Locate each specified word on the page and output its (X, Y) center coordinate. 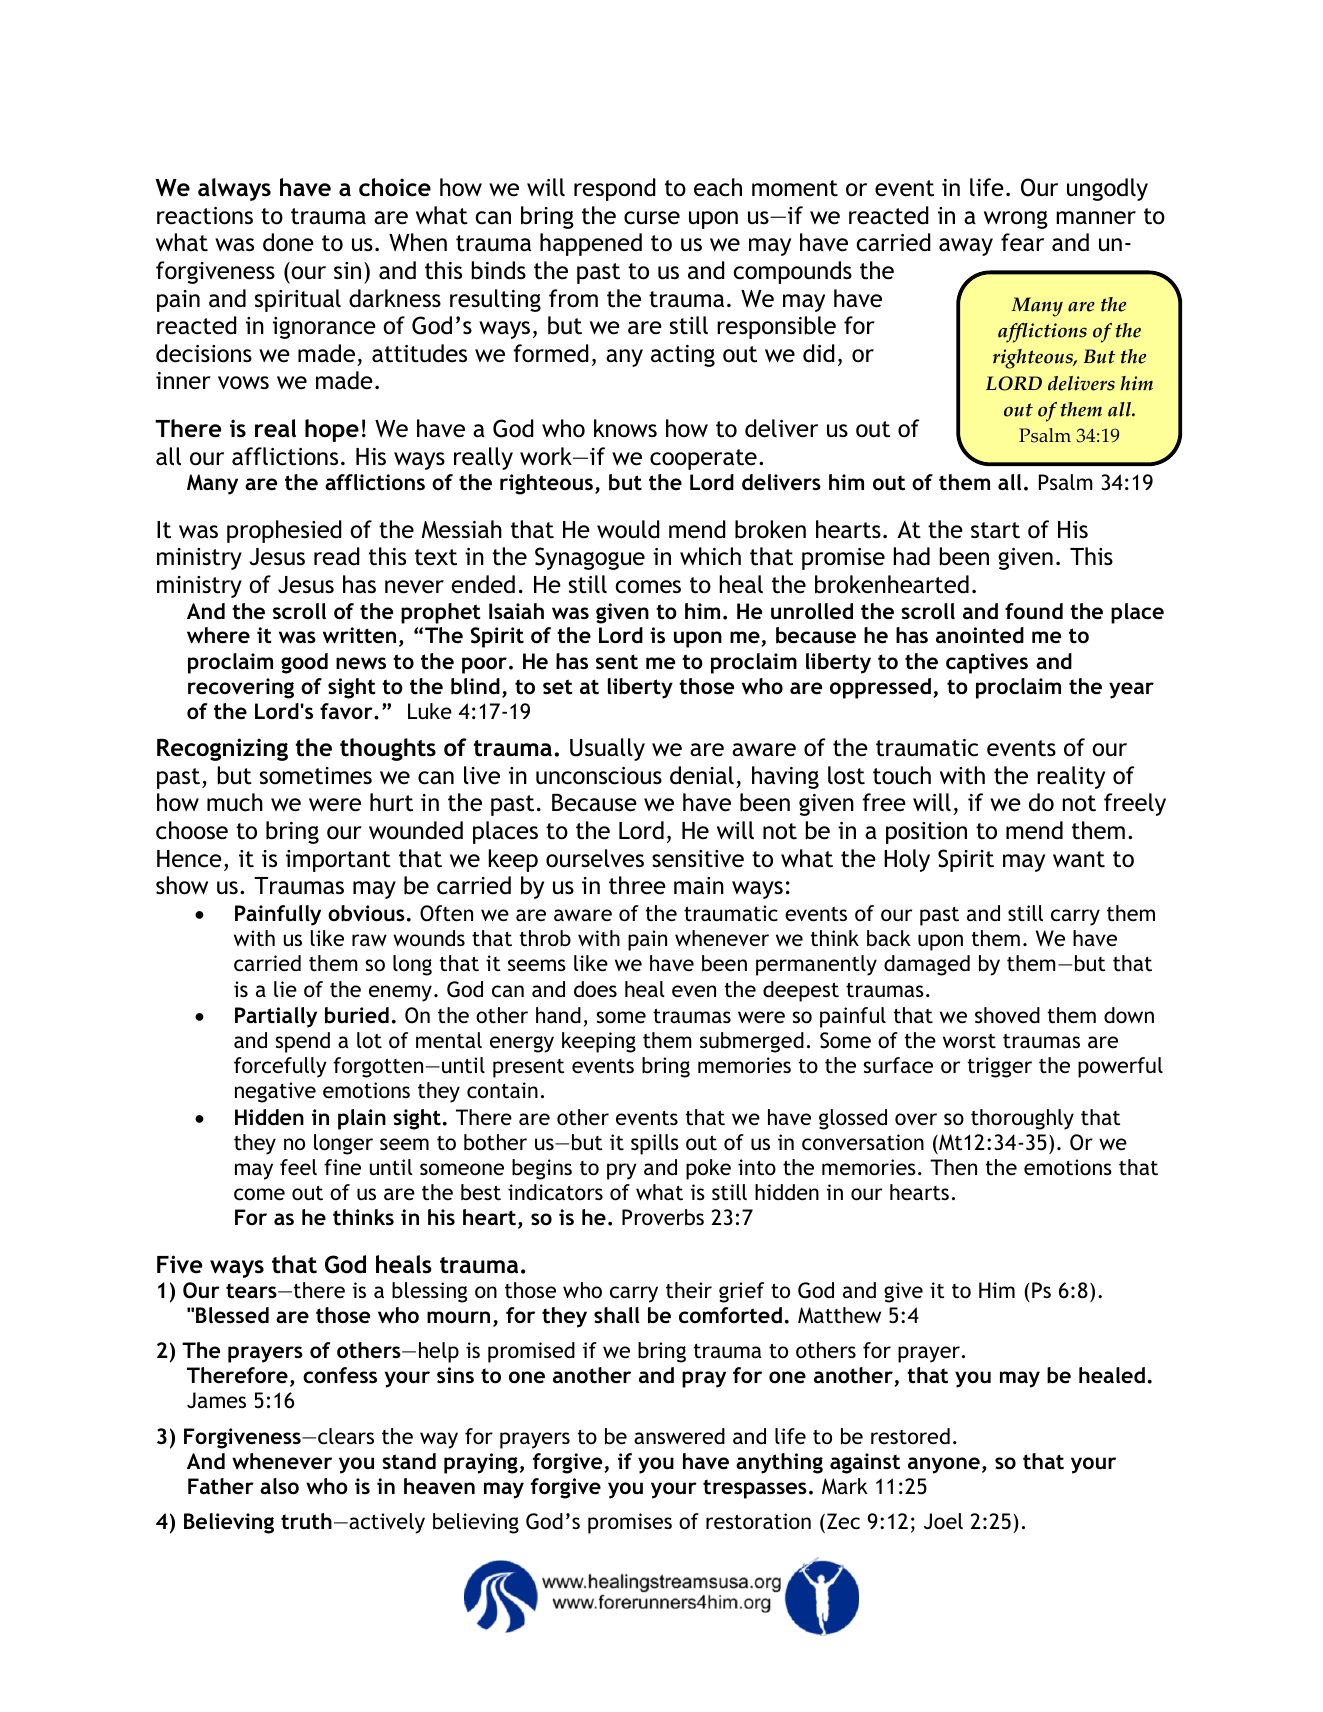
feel (298, 1167)
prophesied (284, 531)
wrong (1016, 220)
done (288, 242)
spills (655, 1144)
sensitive (698, 859)
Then (953, 1167)
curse (652, 218)
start (995, 530)
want (1079, 859)
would (628, 529)
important (338, 861)
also (279, 1486)
